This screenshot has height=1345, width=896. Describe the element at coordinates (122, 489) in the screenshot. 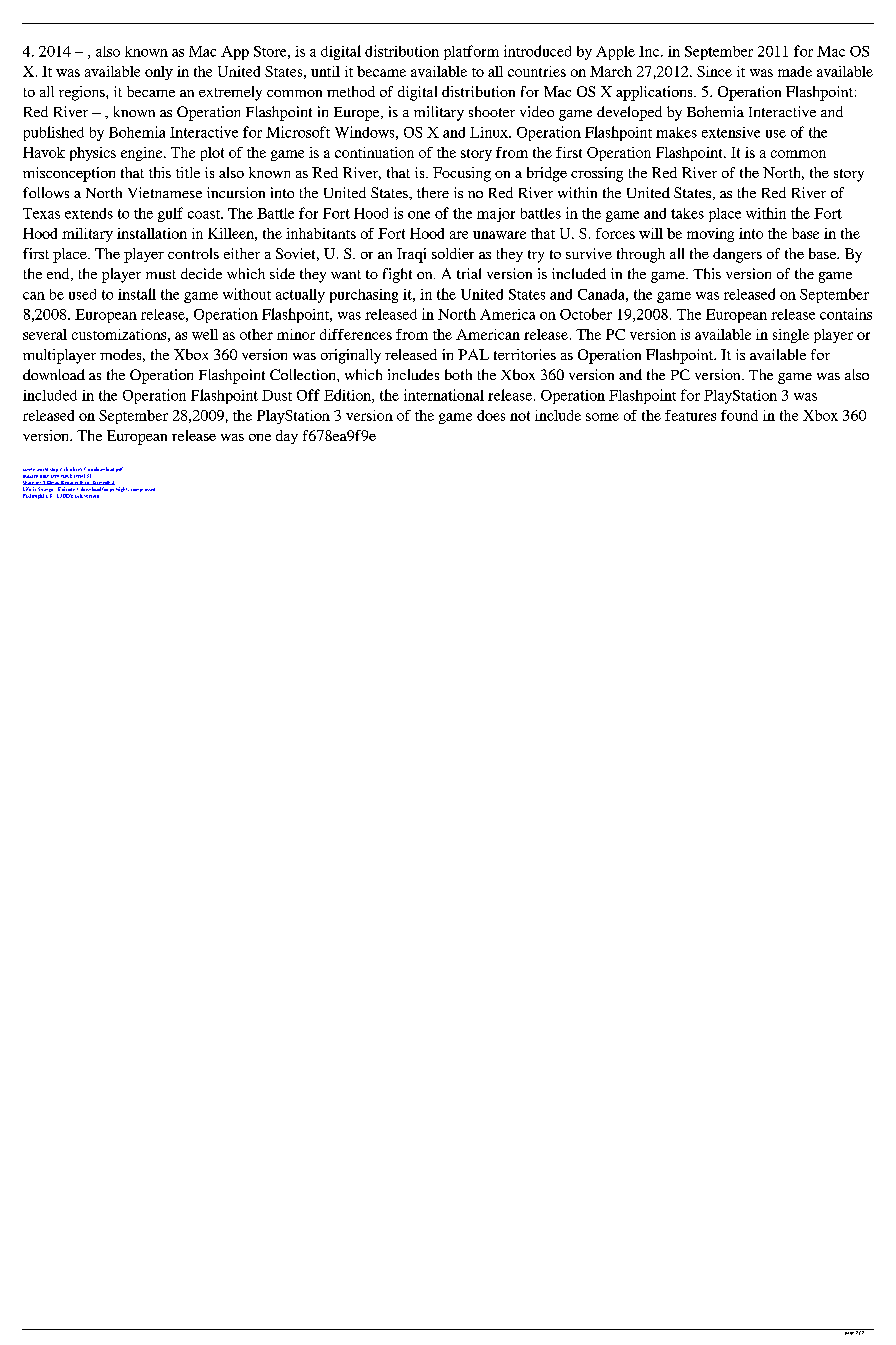

I see `highly` at that location.
